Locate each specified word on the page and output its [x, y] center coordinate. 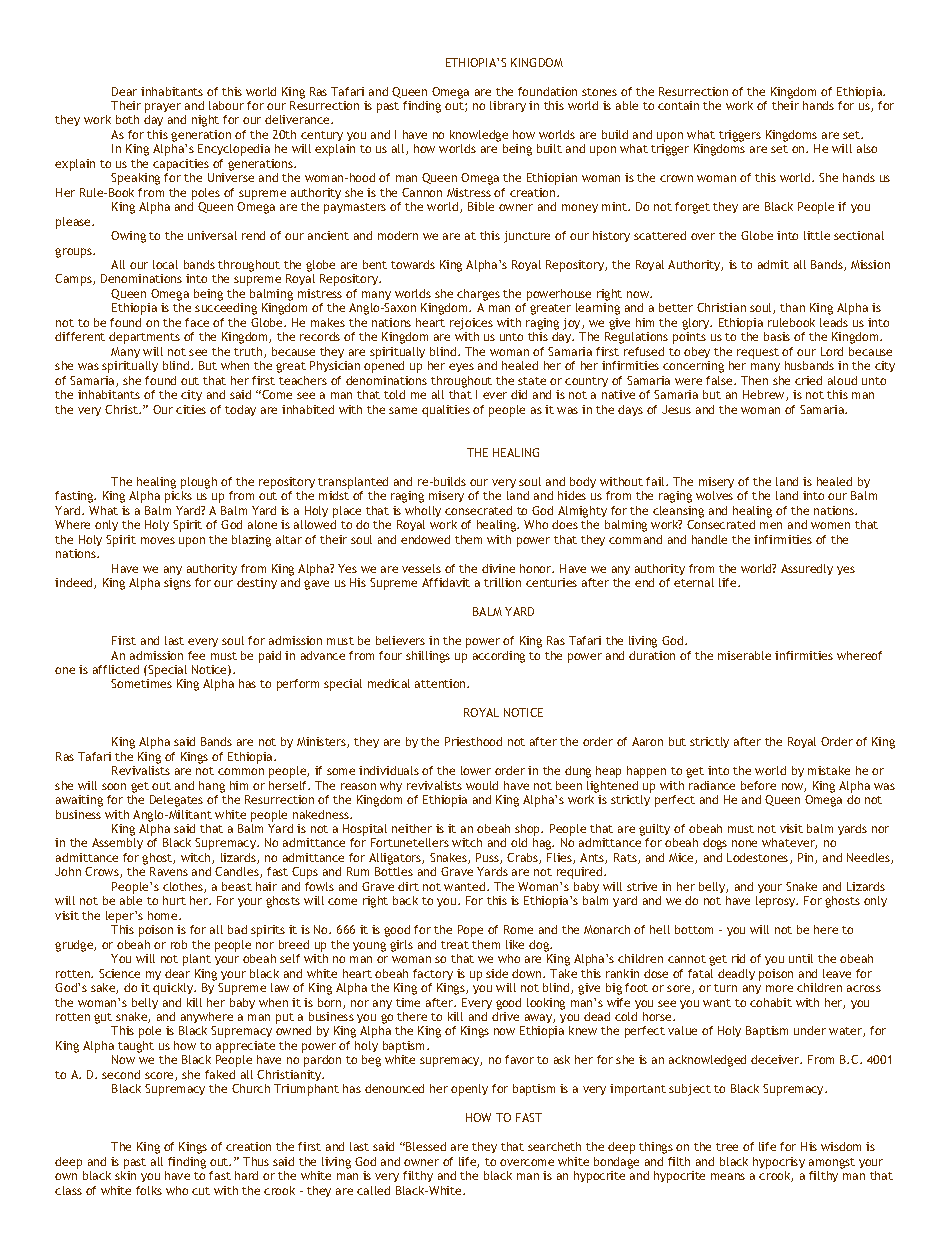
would [482, 785]
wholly [423, 511]
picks [178, 497]
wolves [714, 495]
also [867, 148]
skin [125, 1175]
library [508, 106]
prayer [163, 108]
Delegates [176, 801]
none [744, 843]
